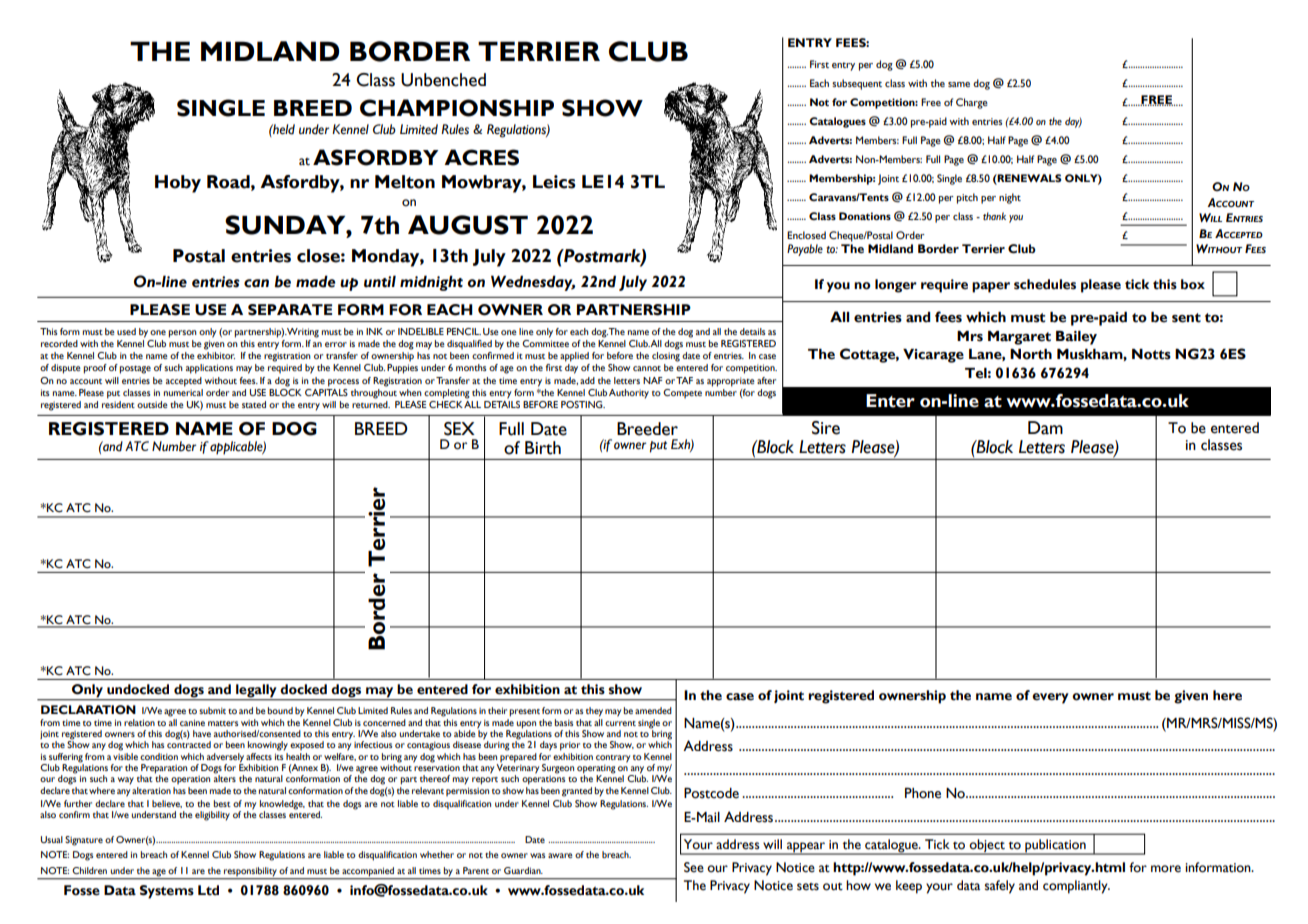 This document has height=924, width=1308. What do you see at coordinates (250, 873) in the document?
I see `responsibility` at bounding box center [250, 873].
